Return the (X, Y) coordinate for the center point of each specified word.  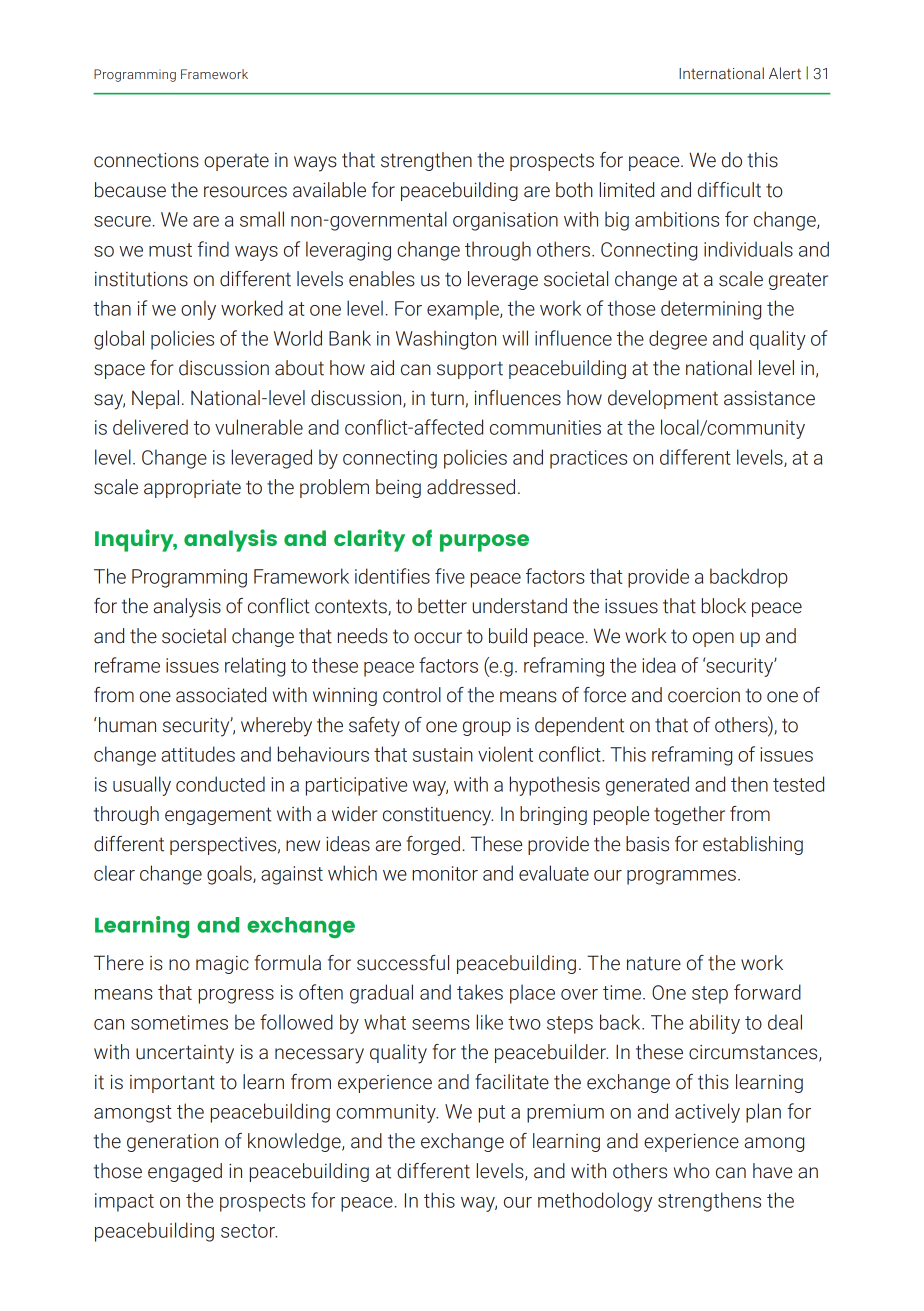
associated (221, 695)
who (692, 1171)
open (713, 639)
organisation (505, 221)
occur (438, 638)
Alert (785, 73)
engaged (185, 1172)
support (470, 370)
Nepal (155, 399)
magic (222, 965)
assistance (769, 398)
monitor (445, 873)
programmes (681, 877)
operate (236, 162)
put (492, 1114)
